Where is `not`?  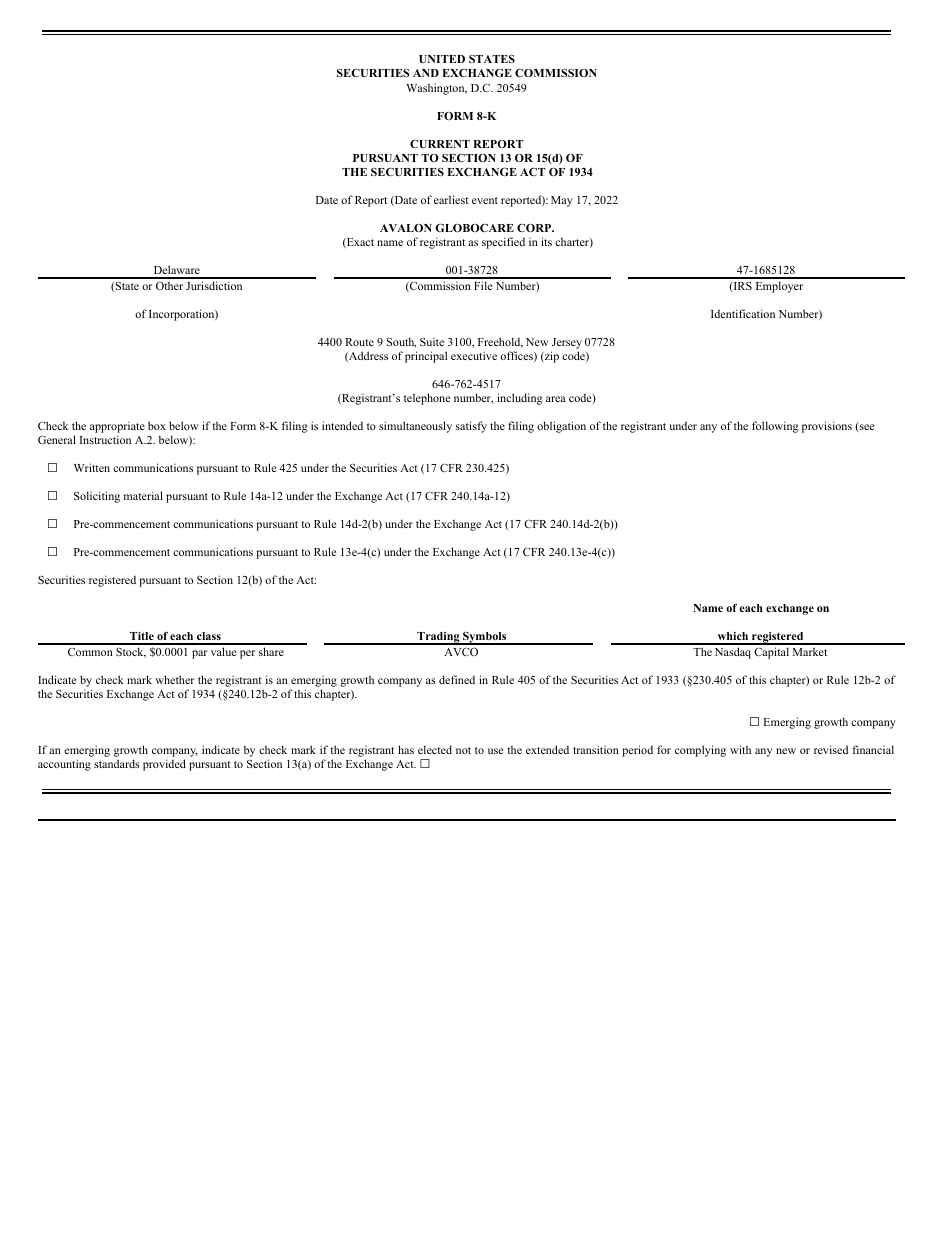
not is located at coordinates (463, 750).
